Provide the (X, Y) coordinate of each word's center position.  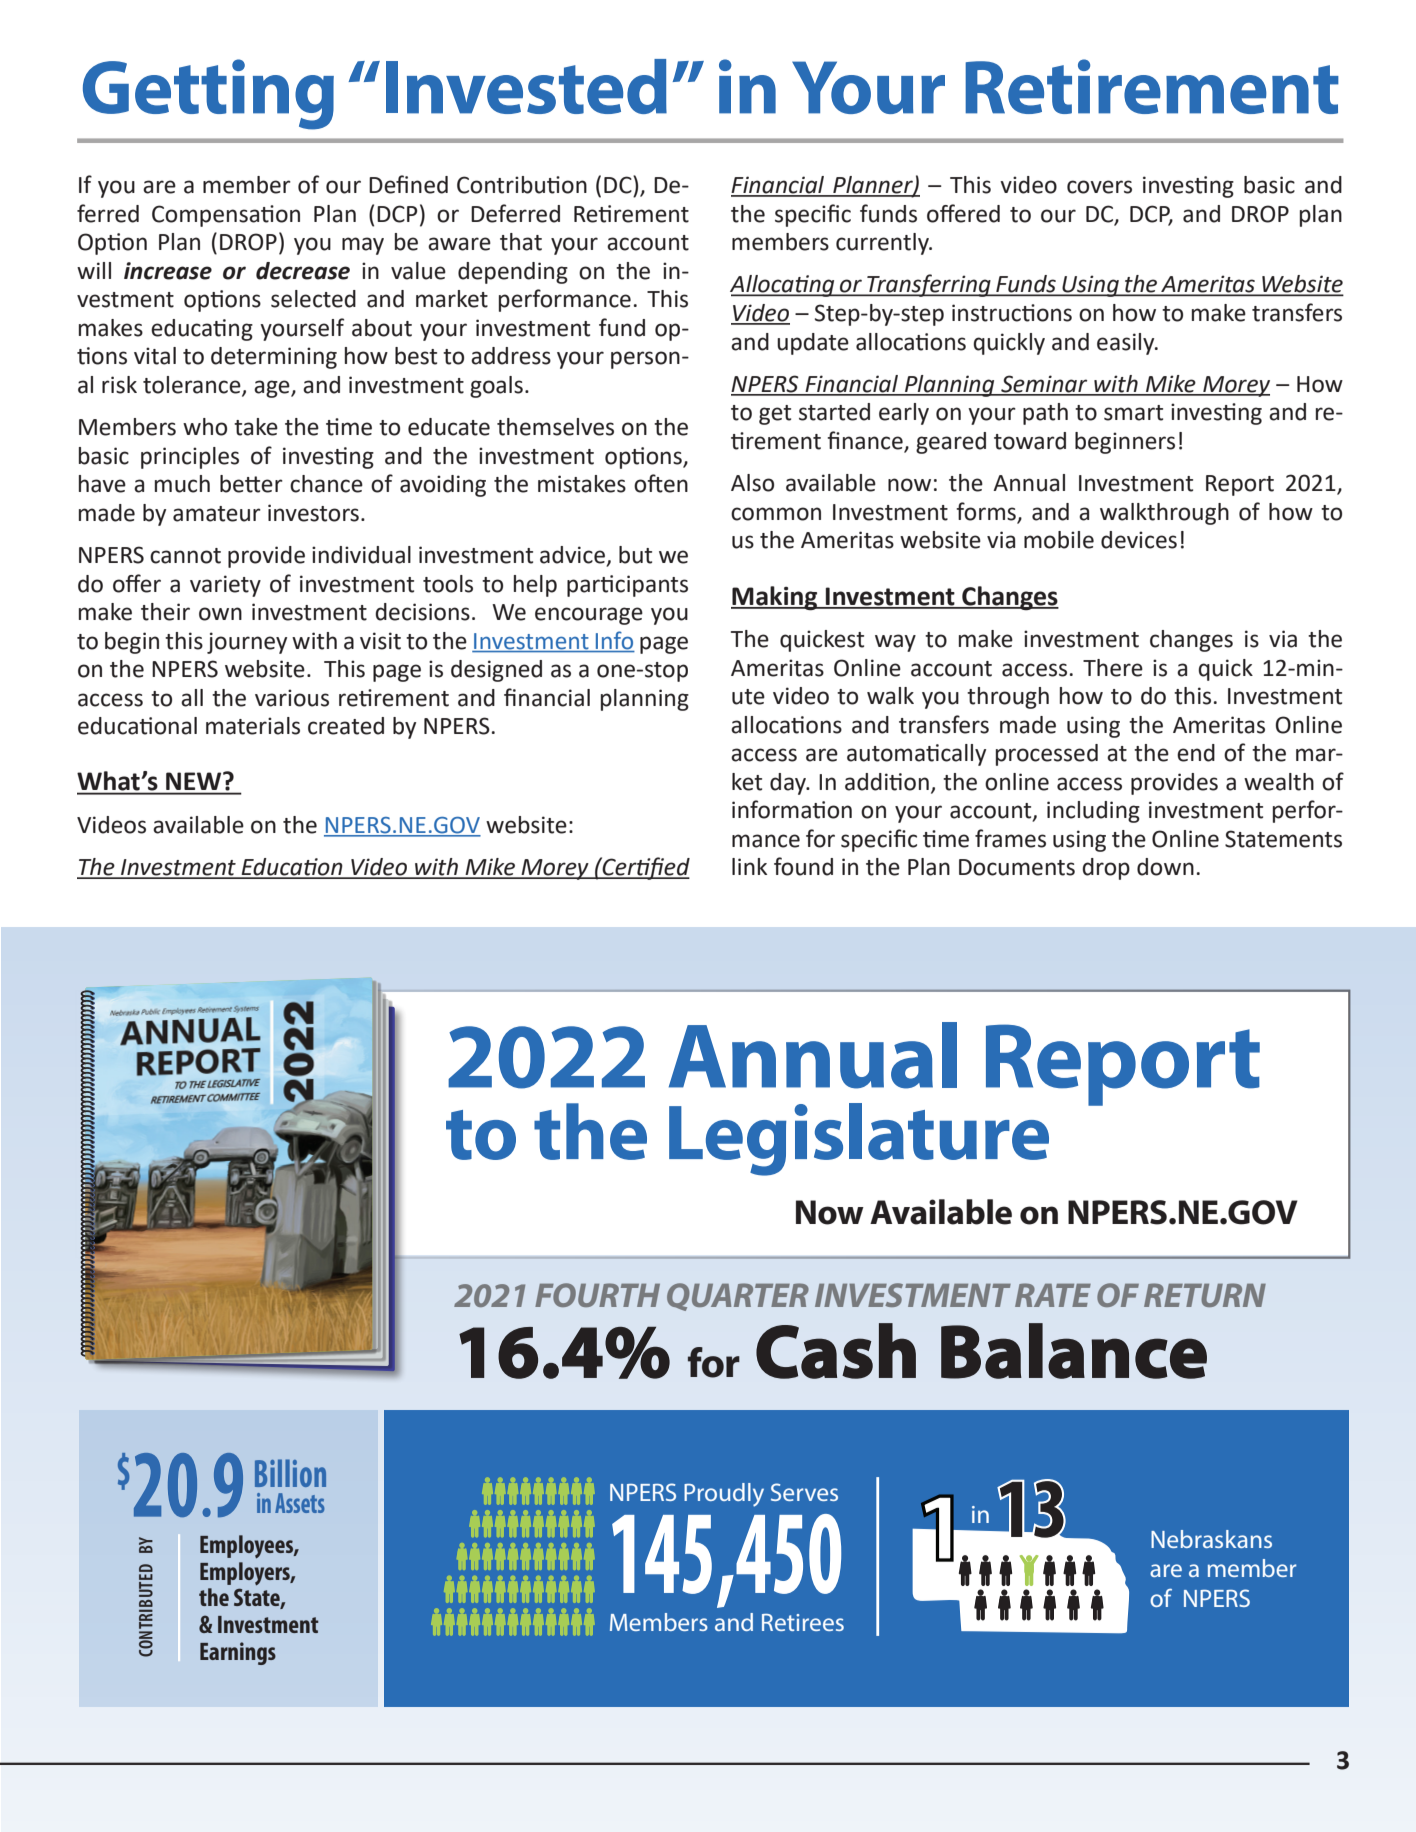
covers (1099, 187)
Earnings (238, 1653)
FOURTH (597, 1295)
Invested (526, 86)
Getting (208, 94)
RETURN (1205, 1295)
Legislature (859, 1139)
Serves (804, 1492)
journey (247, 643)
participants (627, 586)
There (1113, 668)
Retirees (803, 1622)
